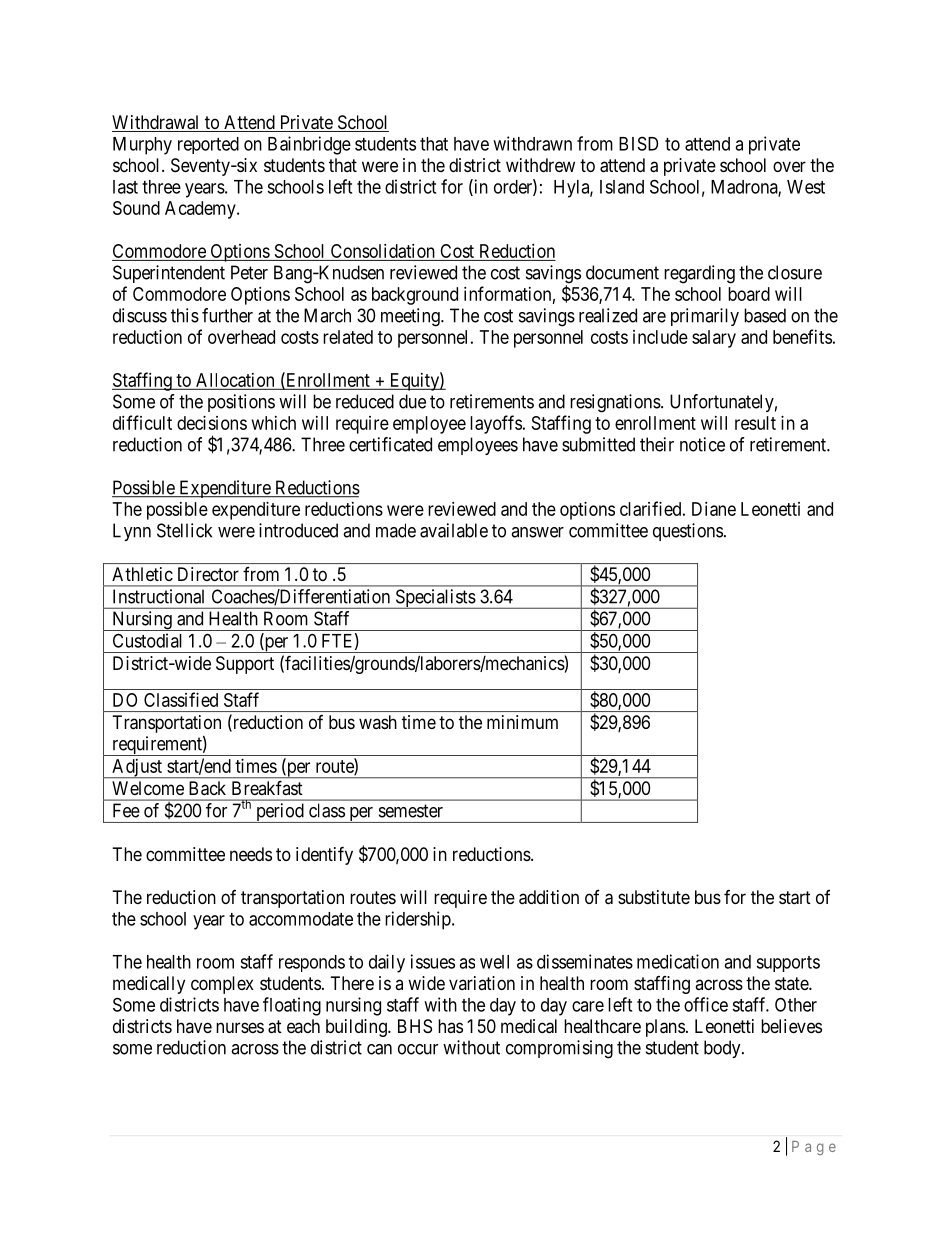 The height and width of the screenshot is (1233, 952). What do you see at coordinates (382, 252) in the screenshot?
I see `Consolidation` at bounding box center [382, 252].
